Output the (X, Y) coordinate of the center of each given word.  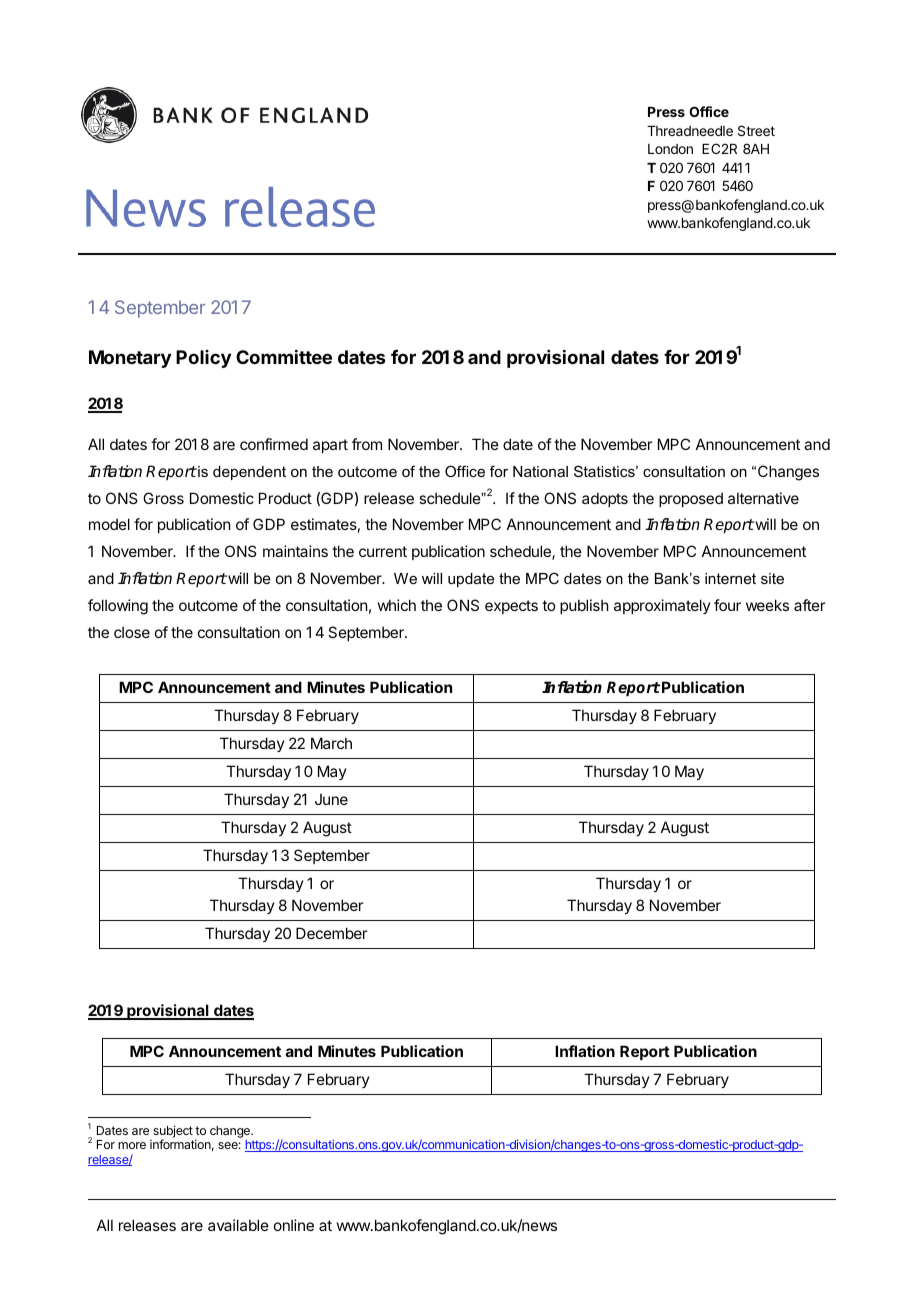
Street (756, 130)
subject (173, 1132)
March (331, 743)
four (727, 605)
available (238, 1225)
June (331, 799)
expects (511, 607)
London (670, 149)
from (367, 444)
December (331, 933)
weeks (767, 605)
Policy (203, 359)
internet (730, 578)
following (118, 607)
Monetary (130, 359)
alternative (763, 498)
